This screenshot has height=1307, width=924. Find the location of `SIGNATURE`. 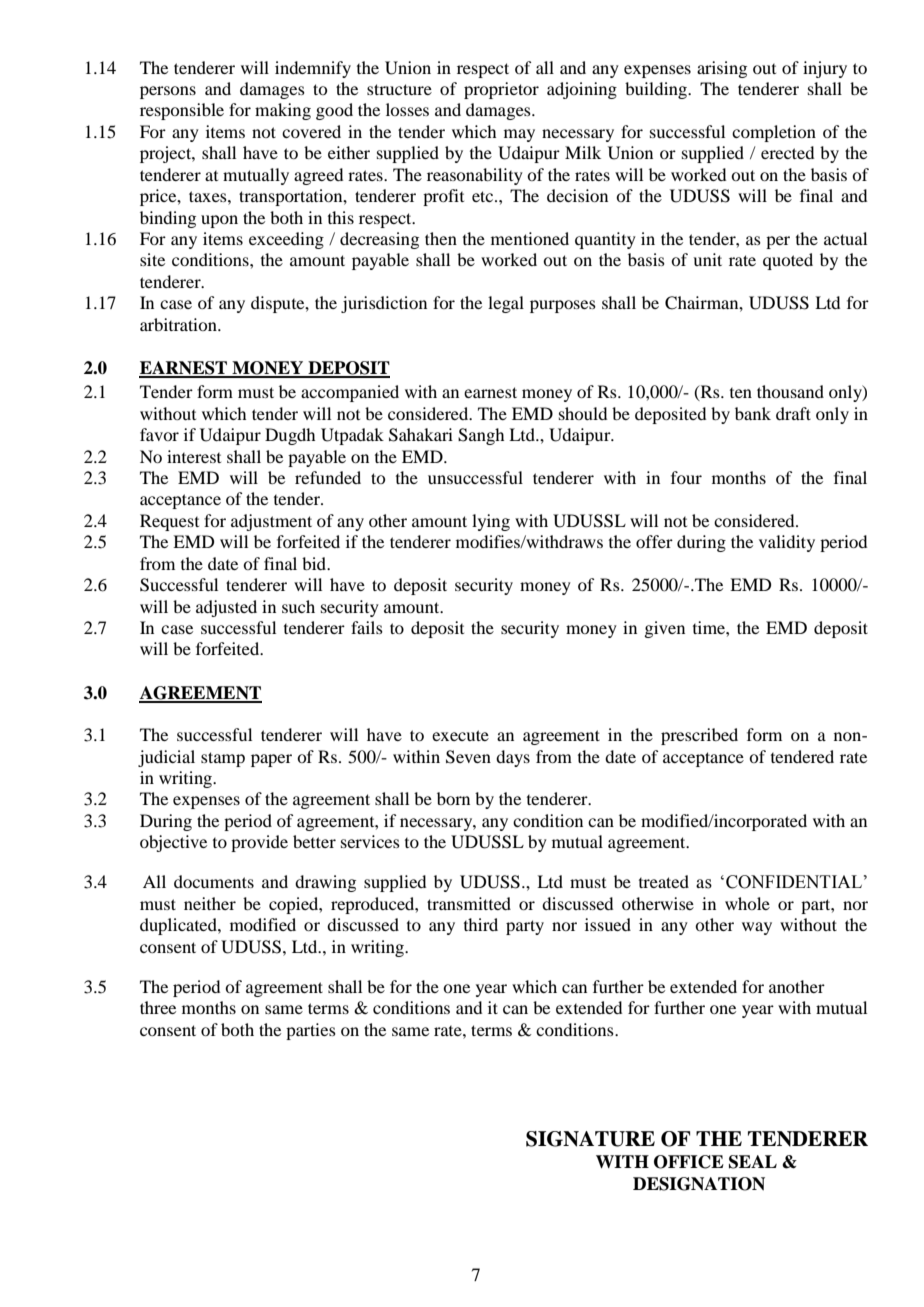

SIGNATURE is located at coordinates (590, 1139).
